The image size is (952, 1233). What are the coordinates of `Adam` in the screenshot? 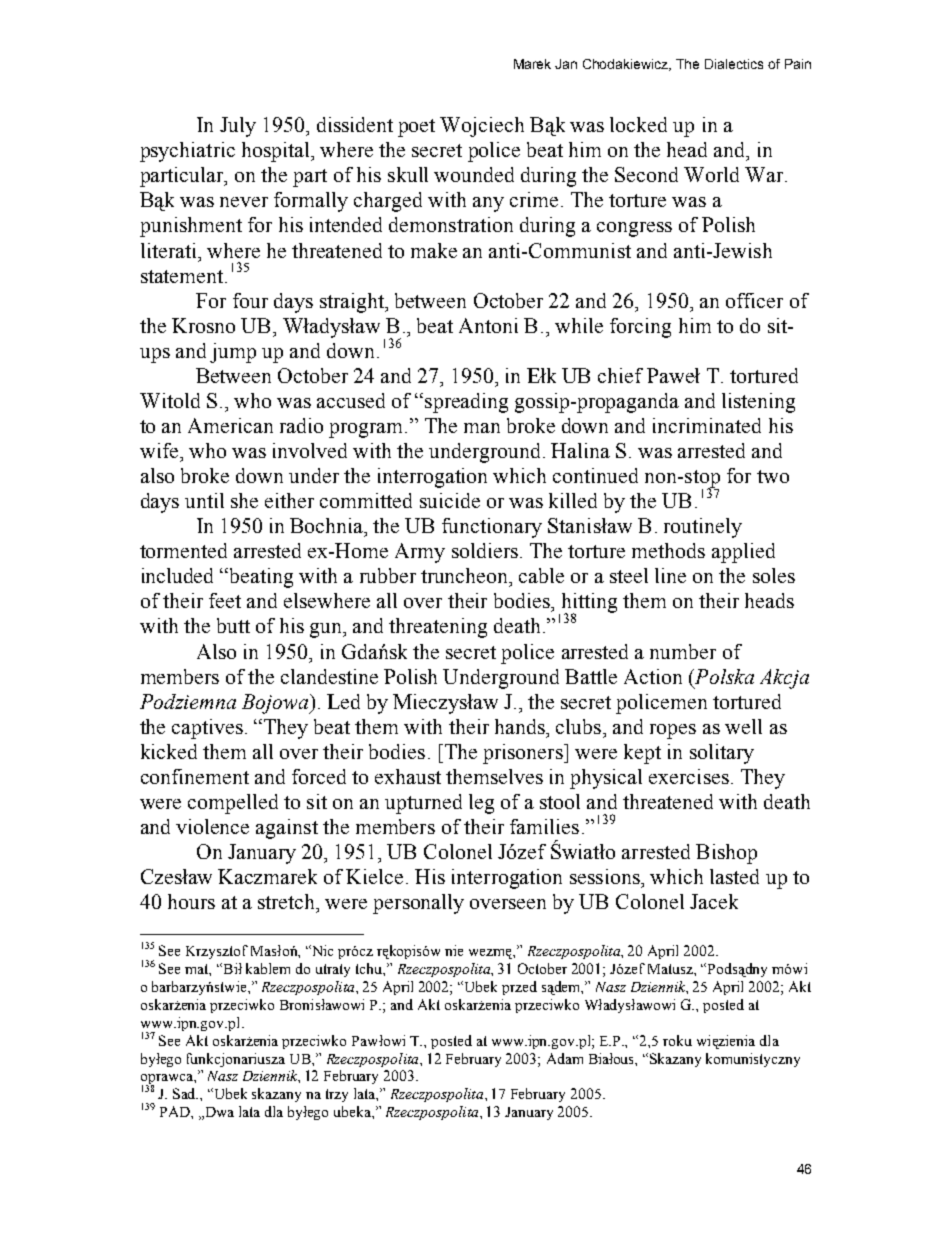 It's located at (565, 1058).
